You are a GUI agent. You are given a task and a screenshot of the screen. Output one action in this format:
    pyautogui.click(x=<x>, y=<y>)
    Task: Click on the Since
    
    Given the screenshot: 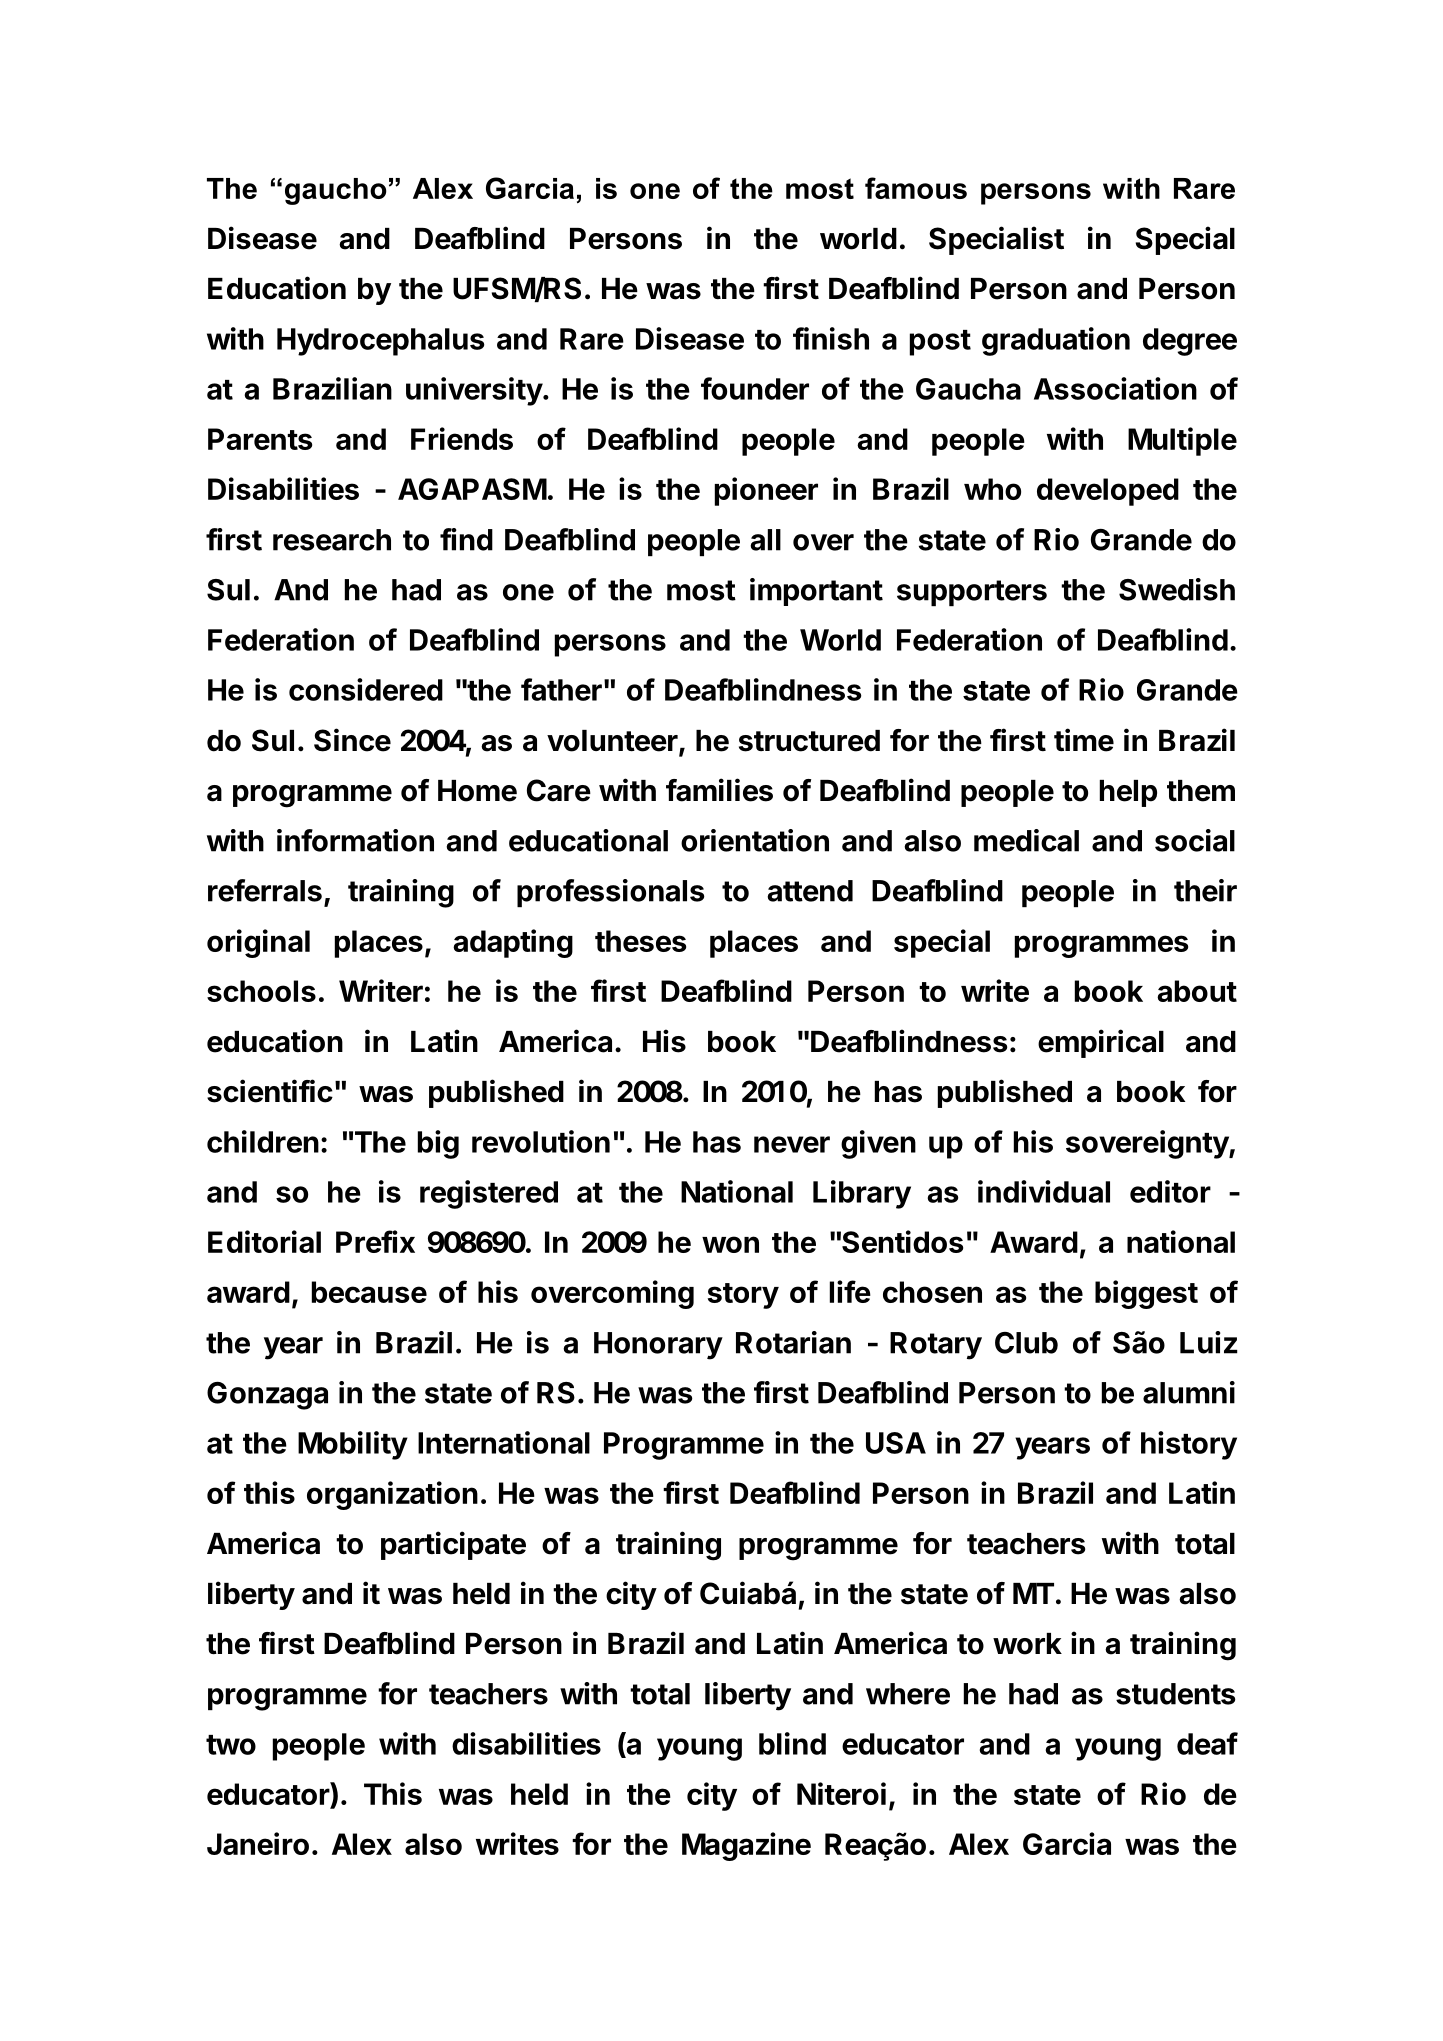 What is the action you would take?
    pyautogui.click(x=352, y=740)
